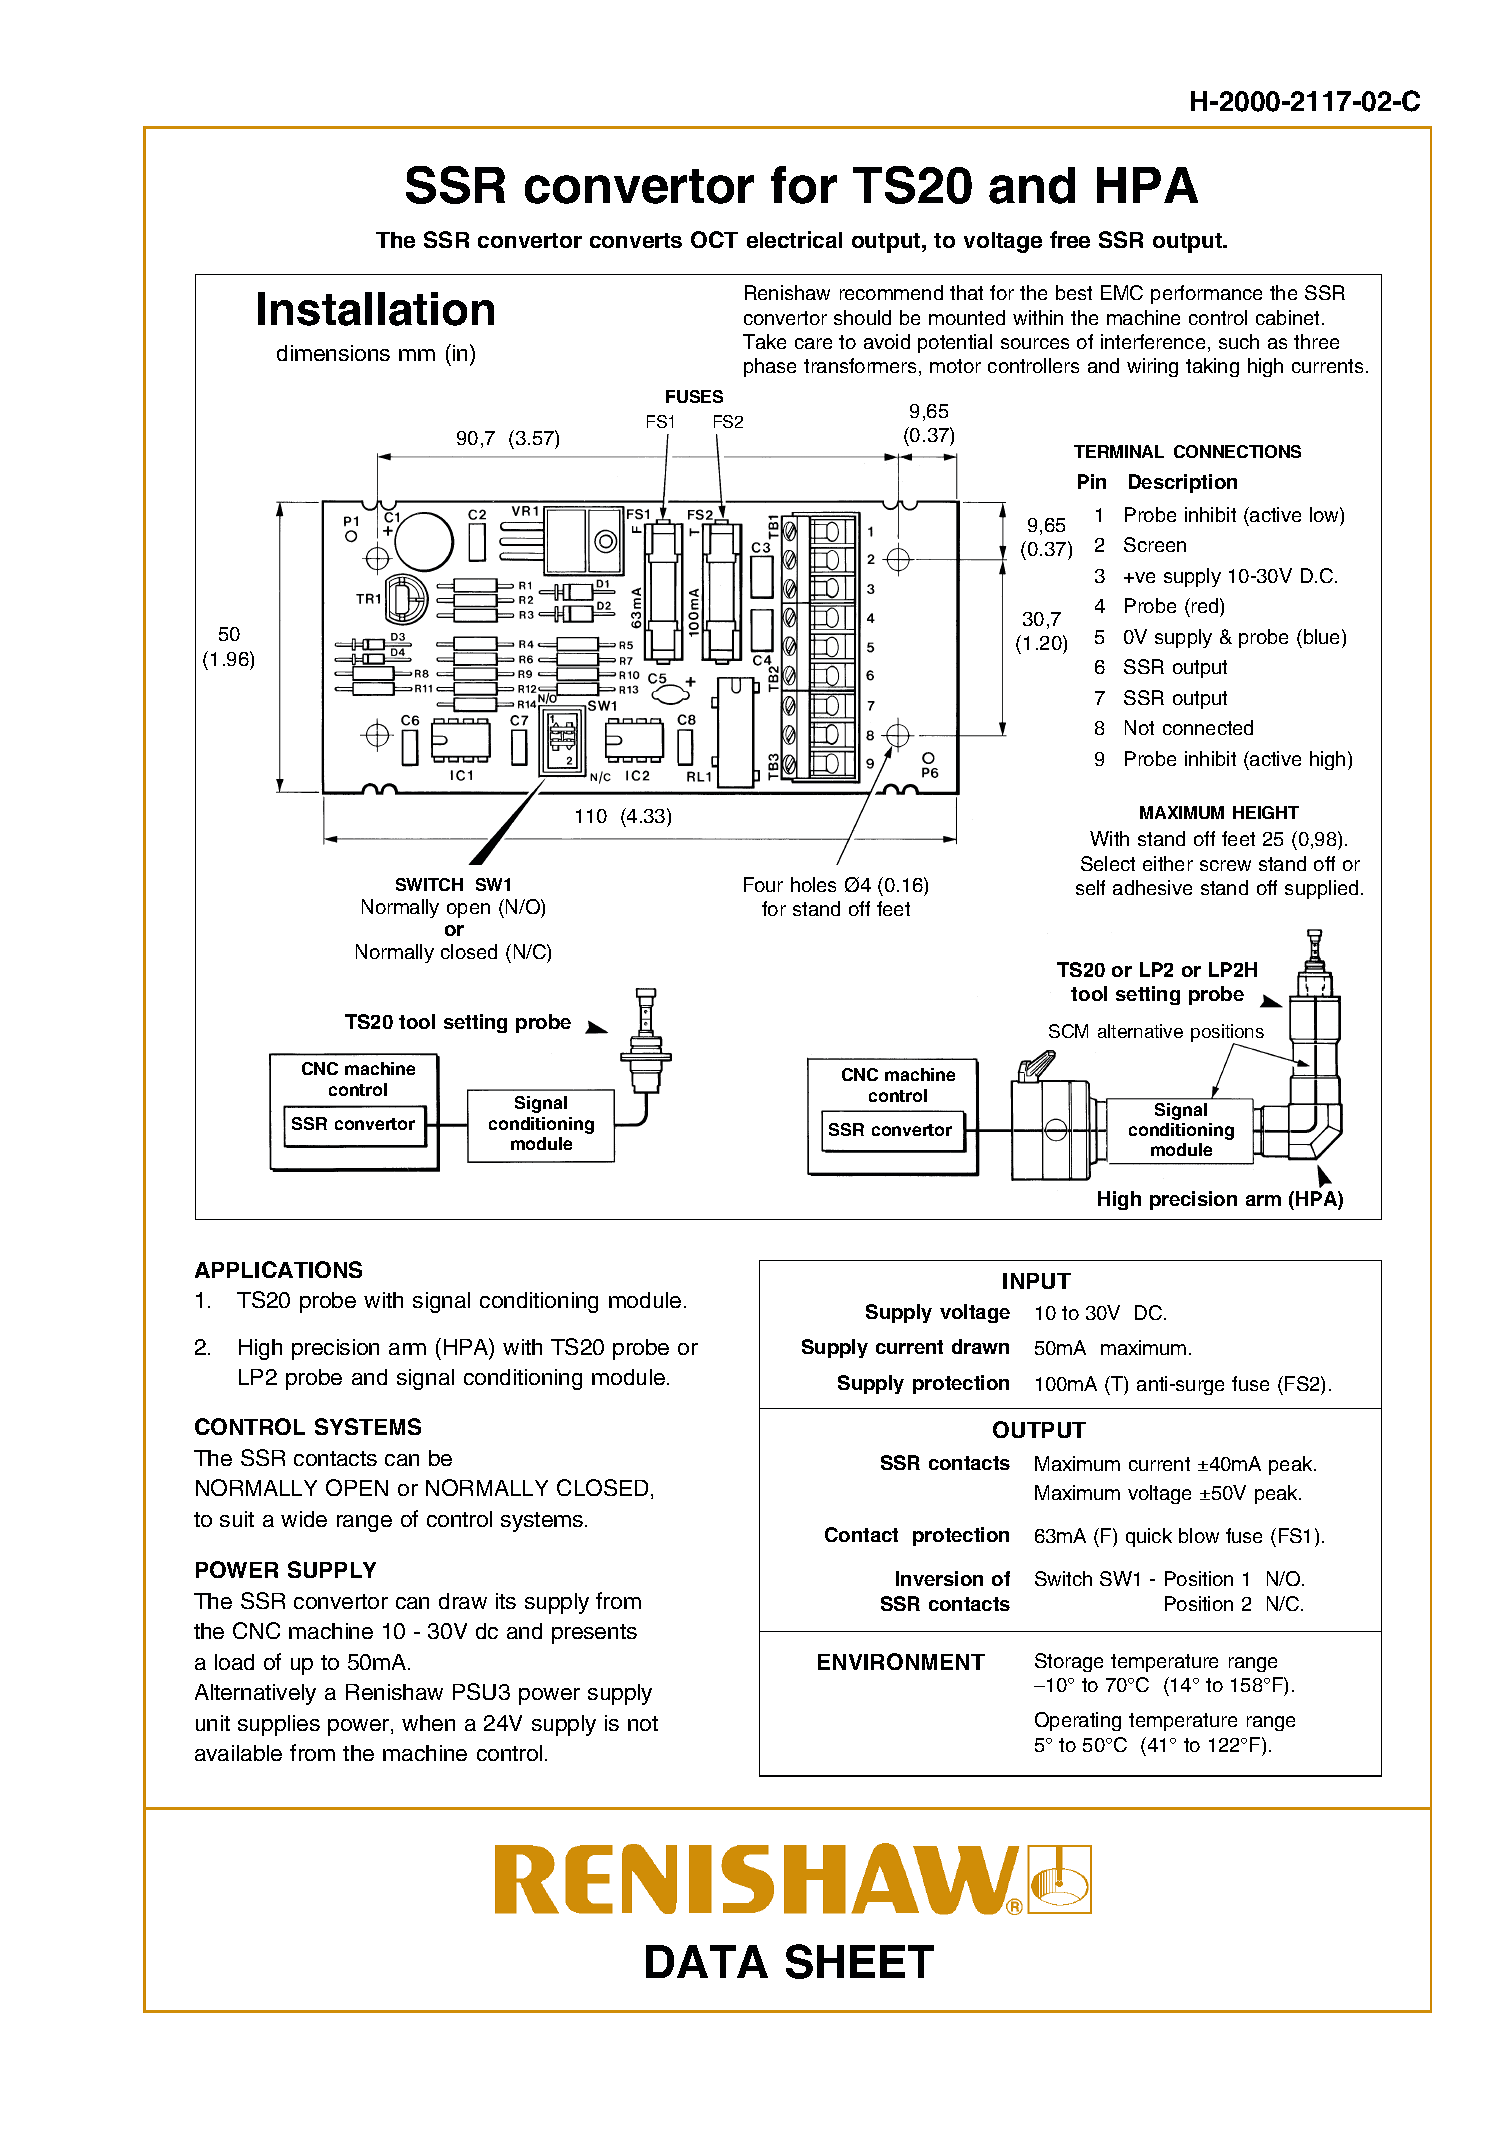 The width and height of the document is (1511, 2139). What do you see at coordinates (1168, 863) in the document?
I see `either` at bounding box center [1168, 863].
